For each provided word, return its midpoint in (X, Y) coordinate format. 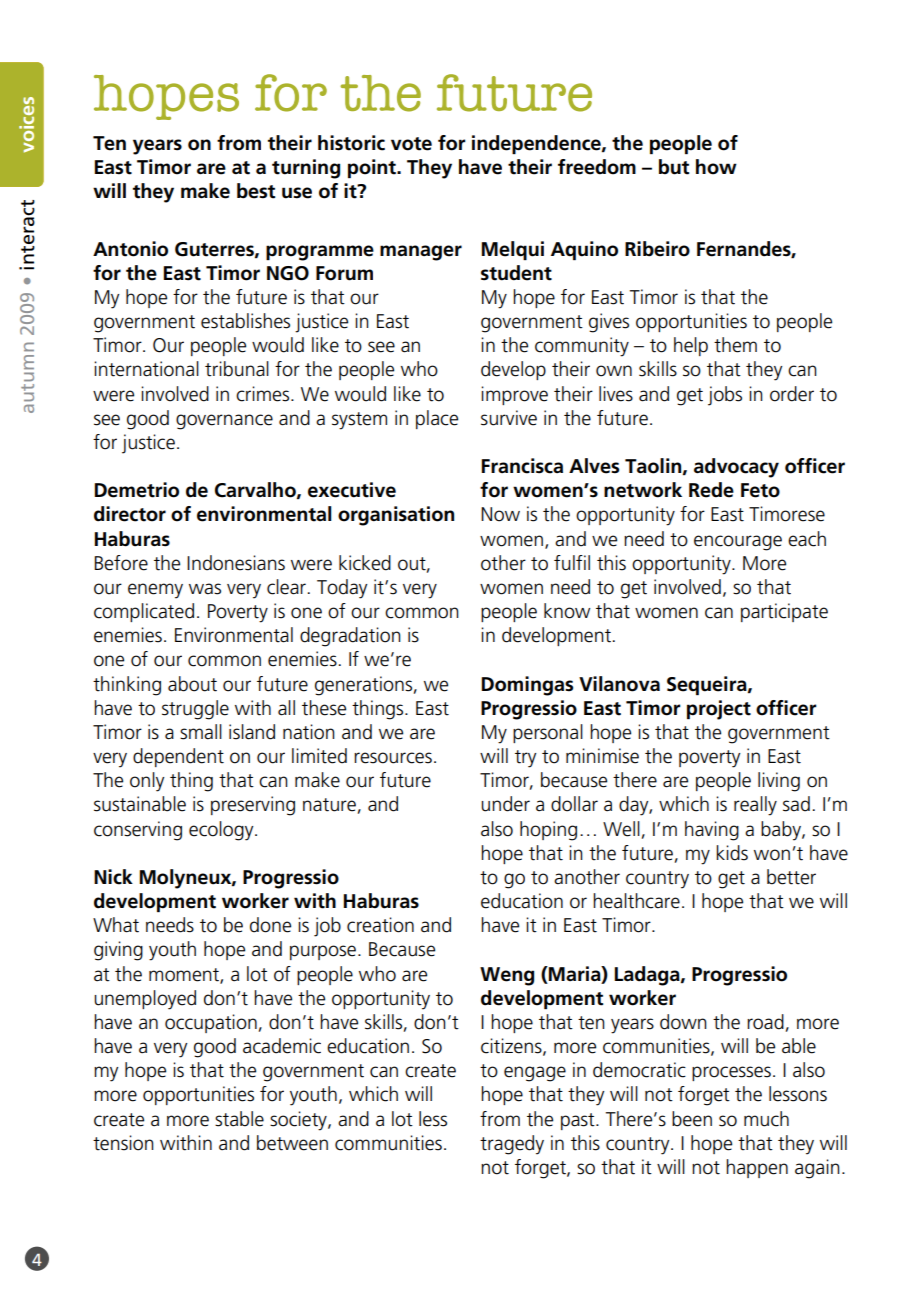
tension (123, 1143)
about (192, 684)
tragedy (512, 1145)
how (716, 167)
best (256, 191)
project (719, 710)
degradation (350, 637)
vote (411, 144)
